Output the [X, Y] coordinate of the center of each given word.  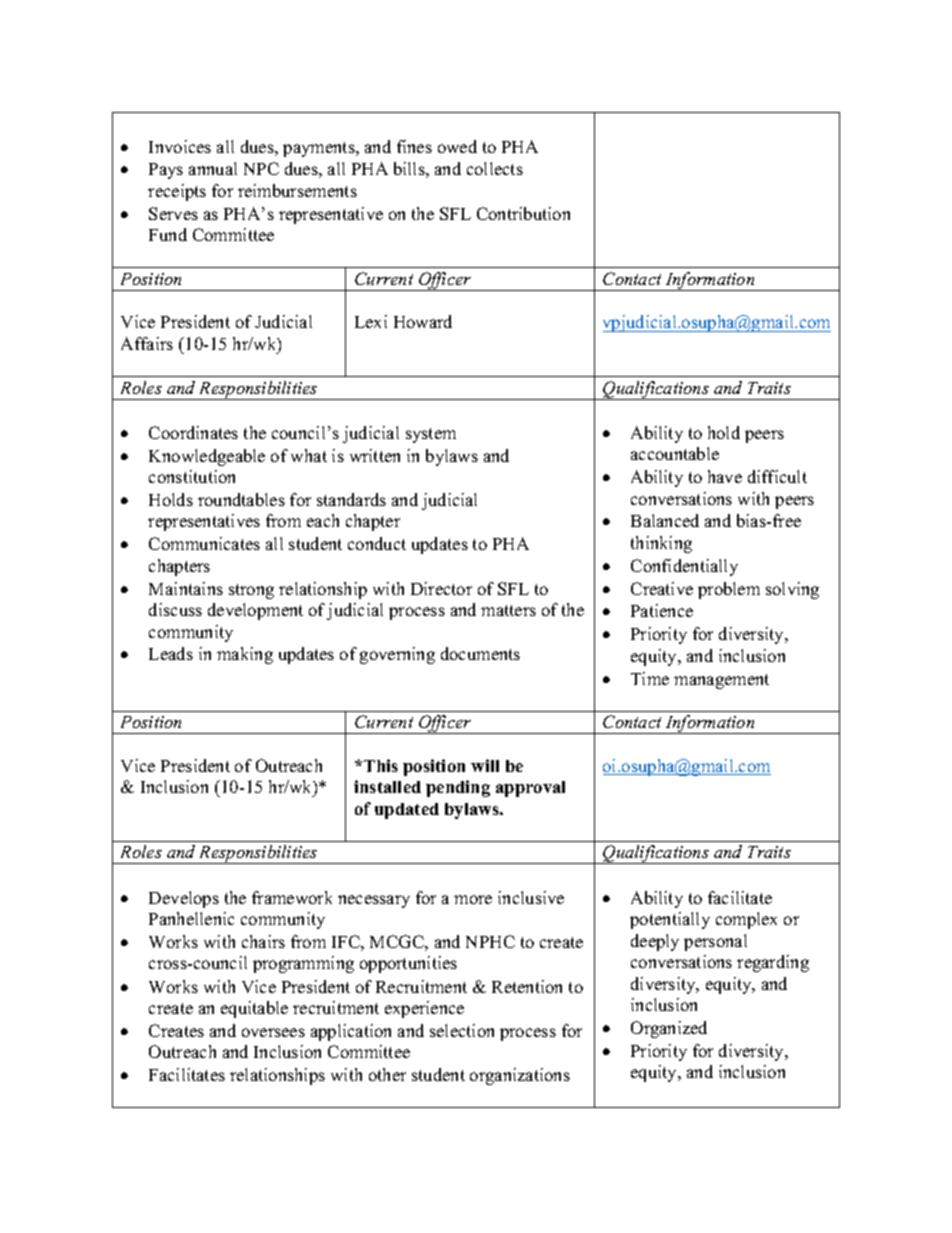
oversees [273, 1032]
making [245, 655]
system [431, 435]
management [721, 681]
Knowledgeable [207, 457]
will [485, 765]
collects [495, 168]
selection [462, 1030]
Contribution [523, 213]
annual [213, 168]
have [725, 476]
